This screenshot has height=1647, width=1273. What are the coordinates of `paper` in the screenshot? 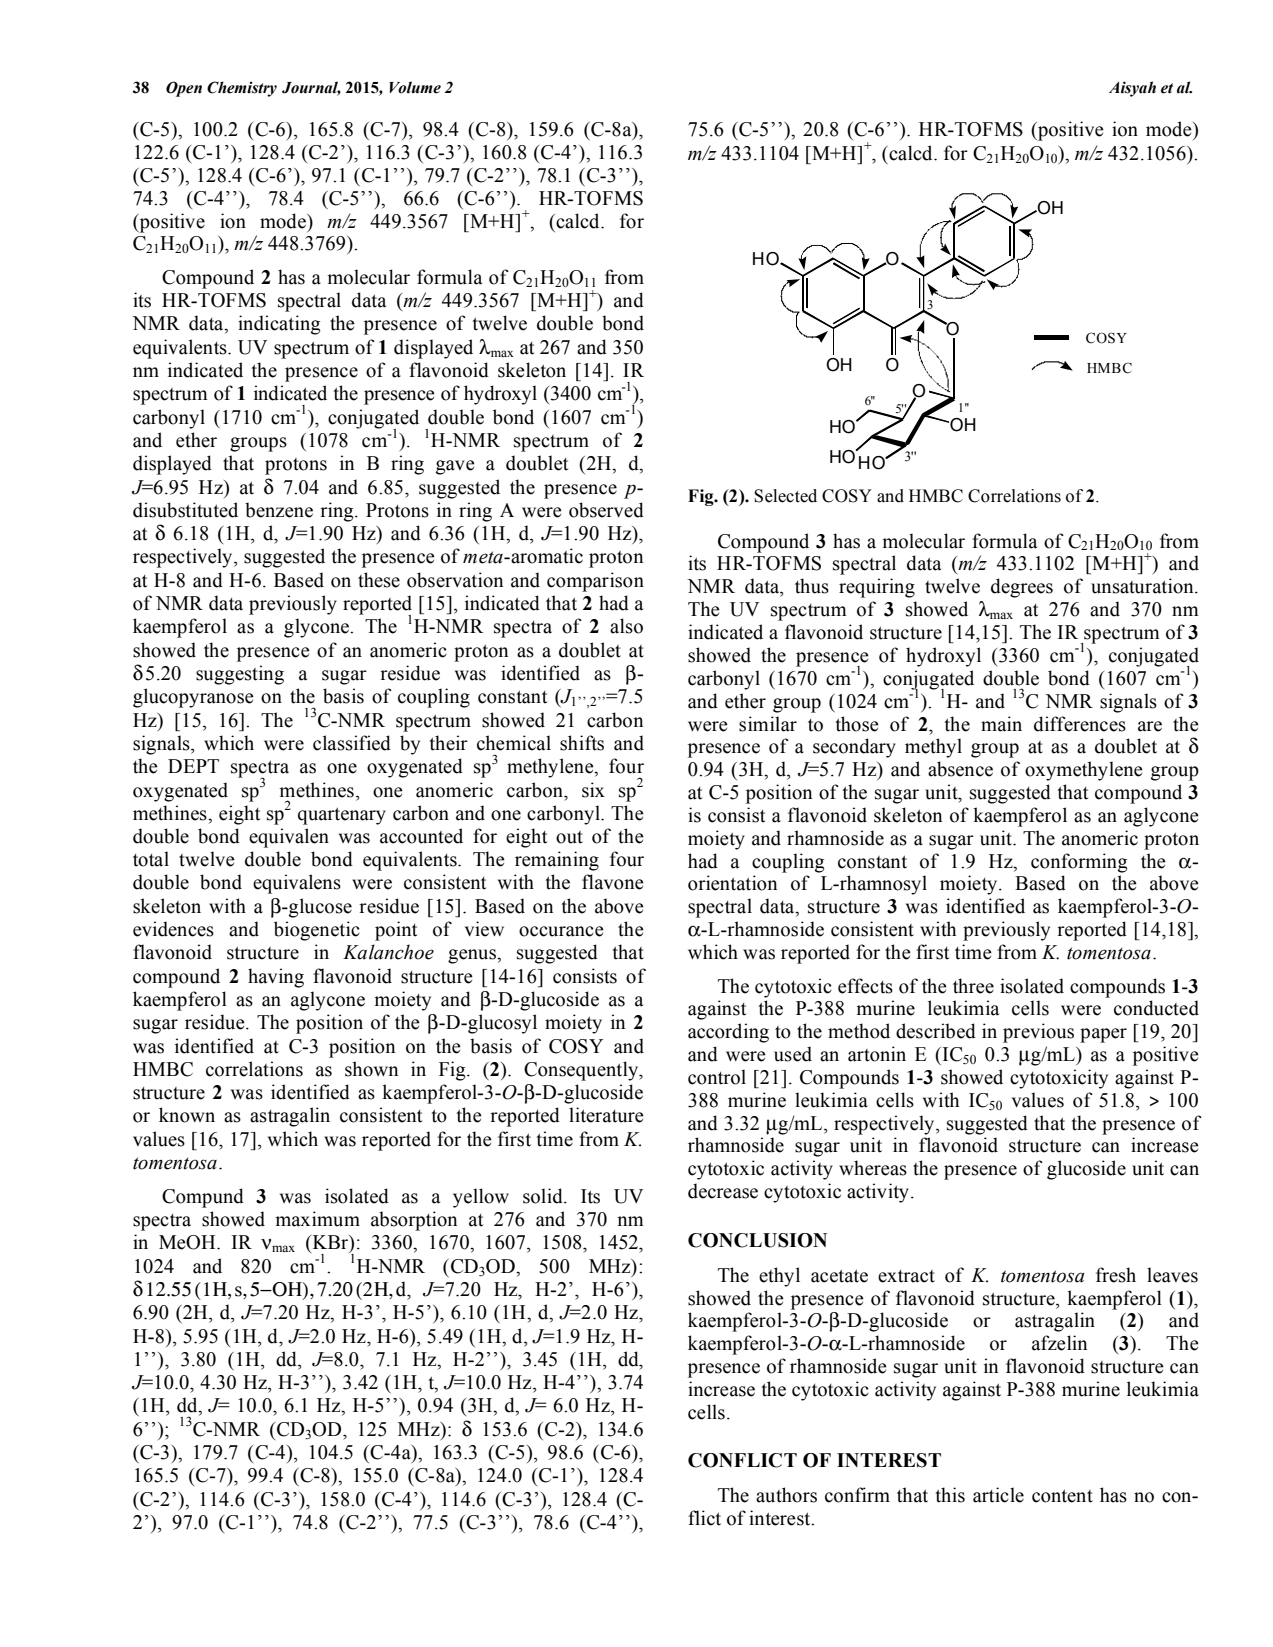 It's located at (1103, 1035).
